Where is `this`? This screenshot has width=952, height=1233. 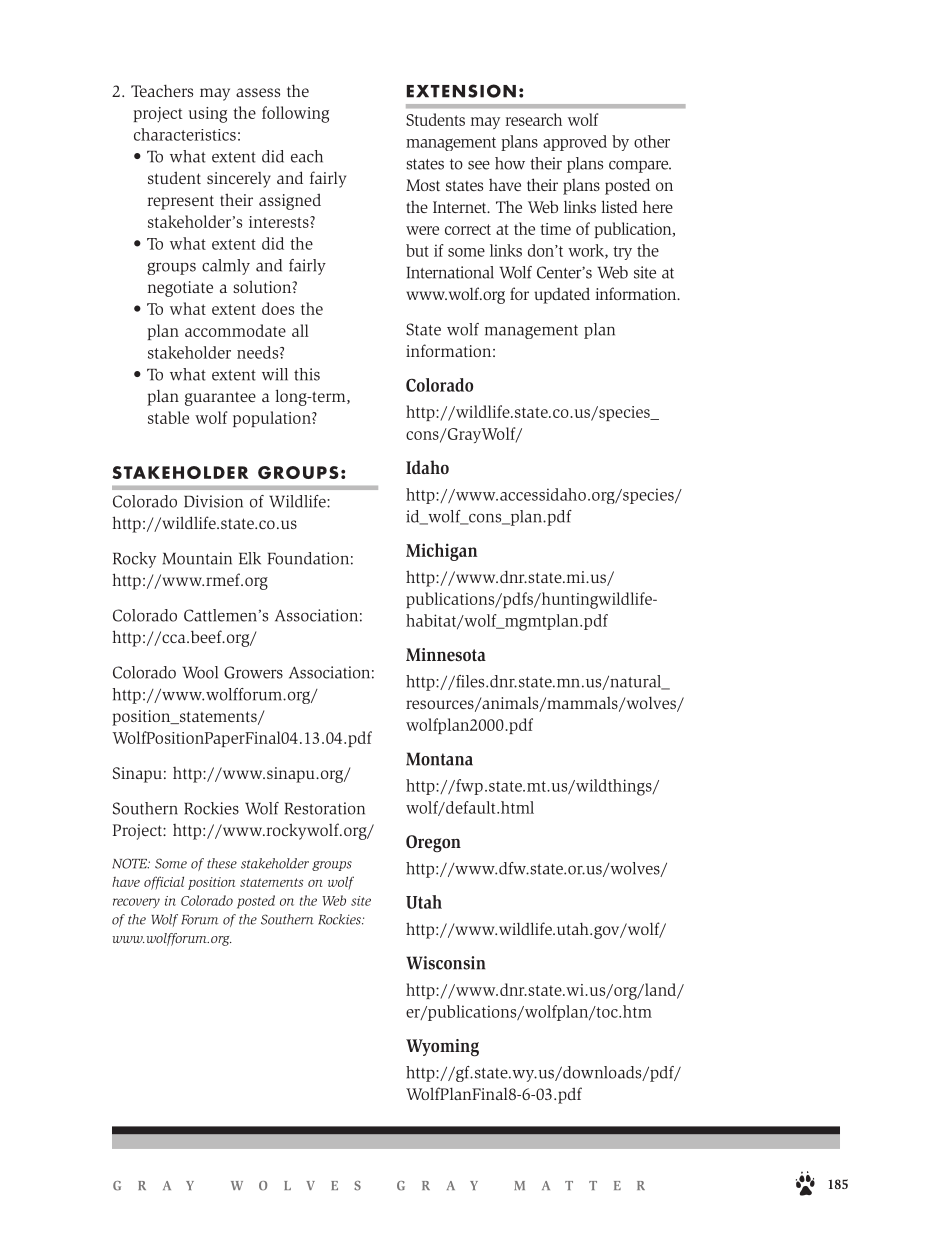
this is located at coordinates (307, 374).
